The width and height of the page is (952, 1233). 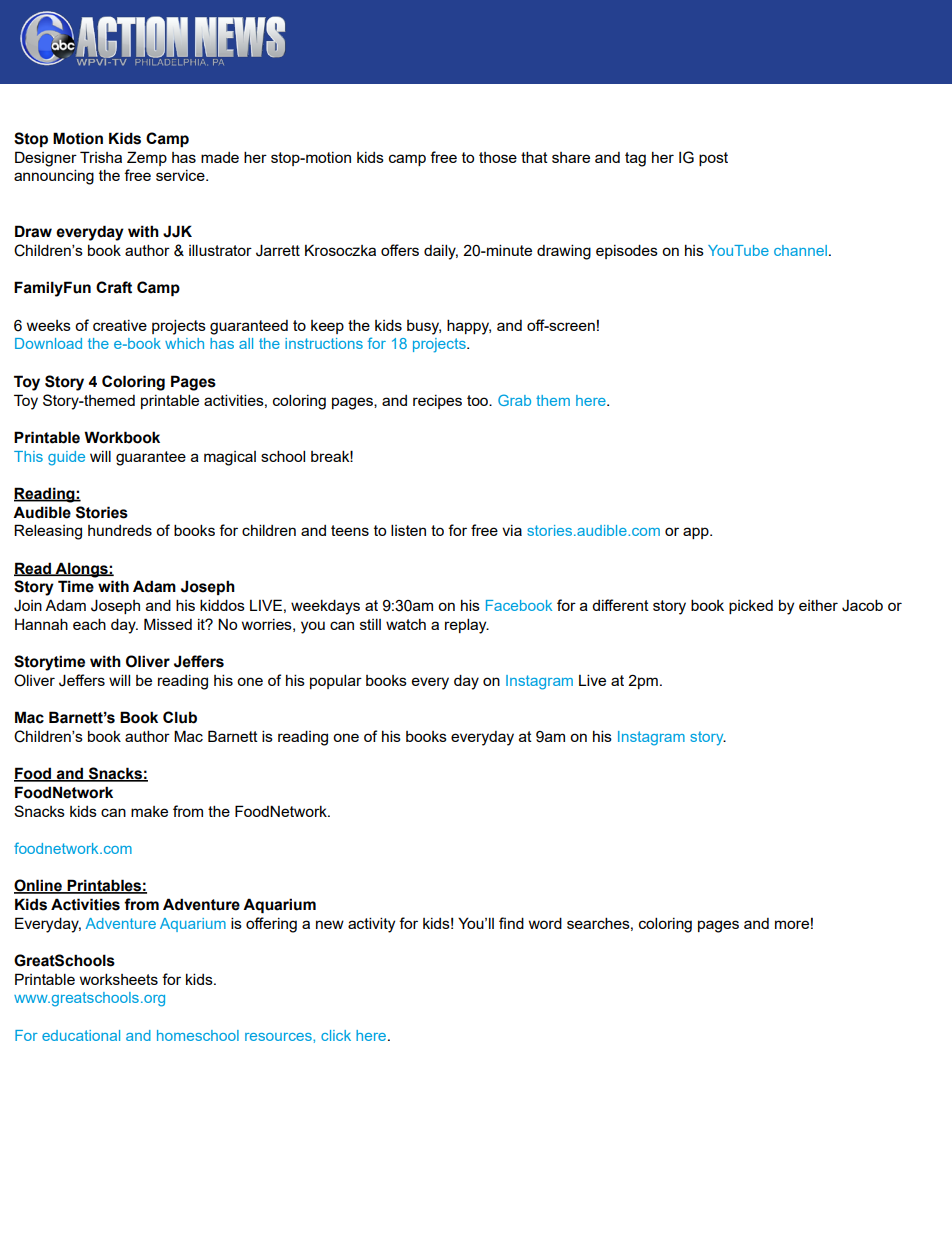 I want to click on popular, so click(x=336, y=681).
